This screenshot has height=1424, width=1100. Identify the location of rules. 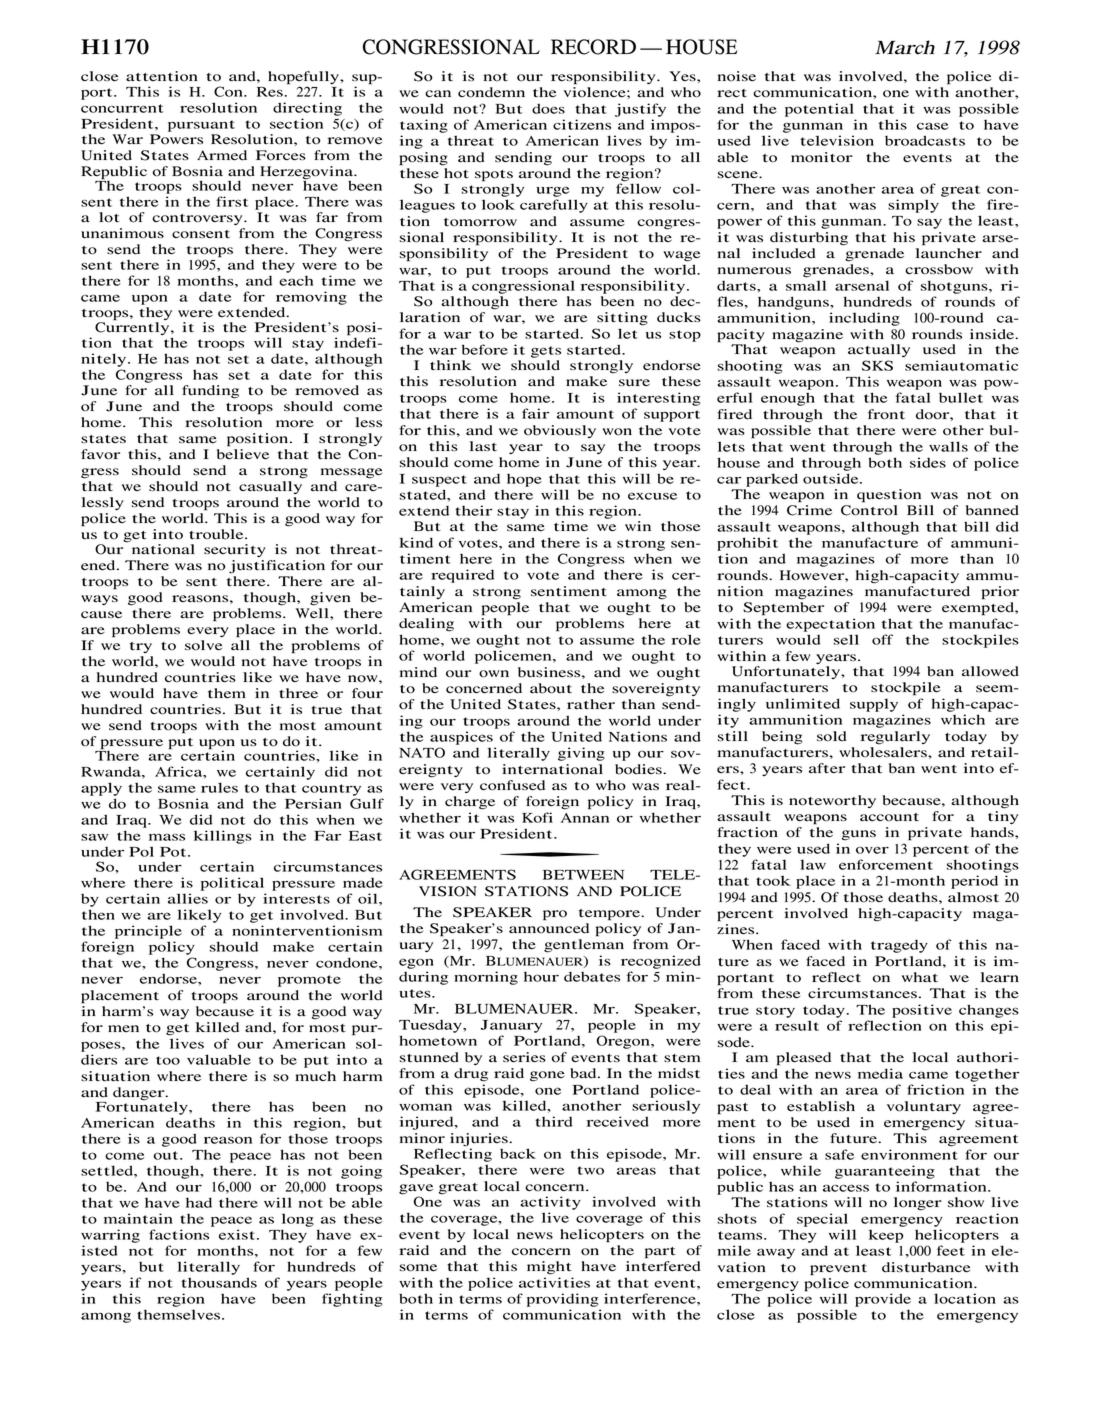
(219, 787).
